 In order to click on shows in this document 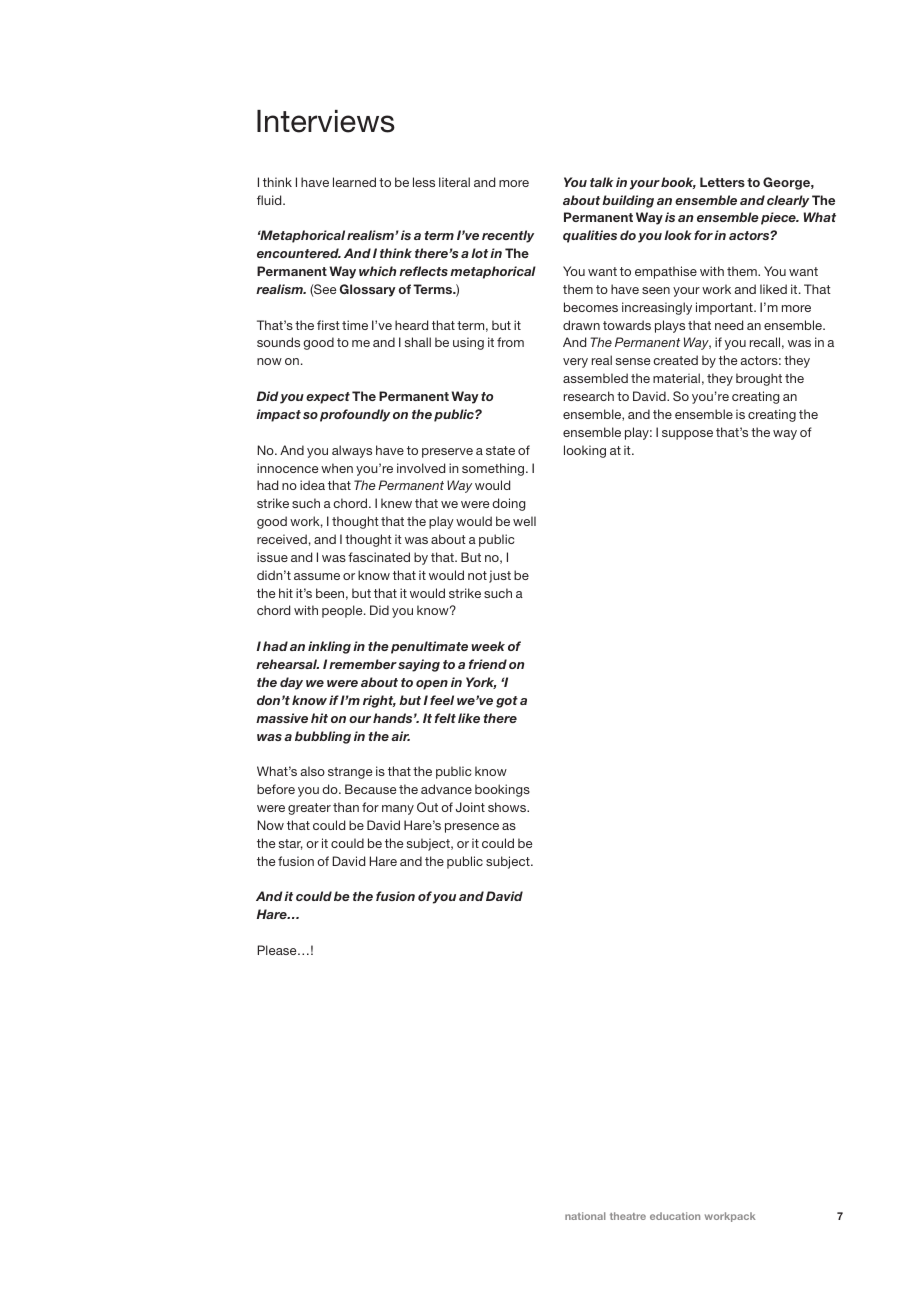, I will do `click(508, 807)`.
